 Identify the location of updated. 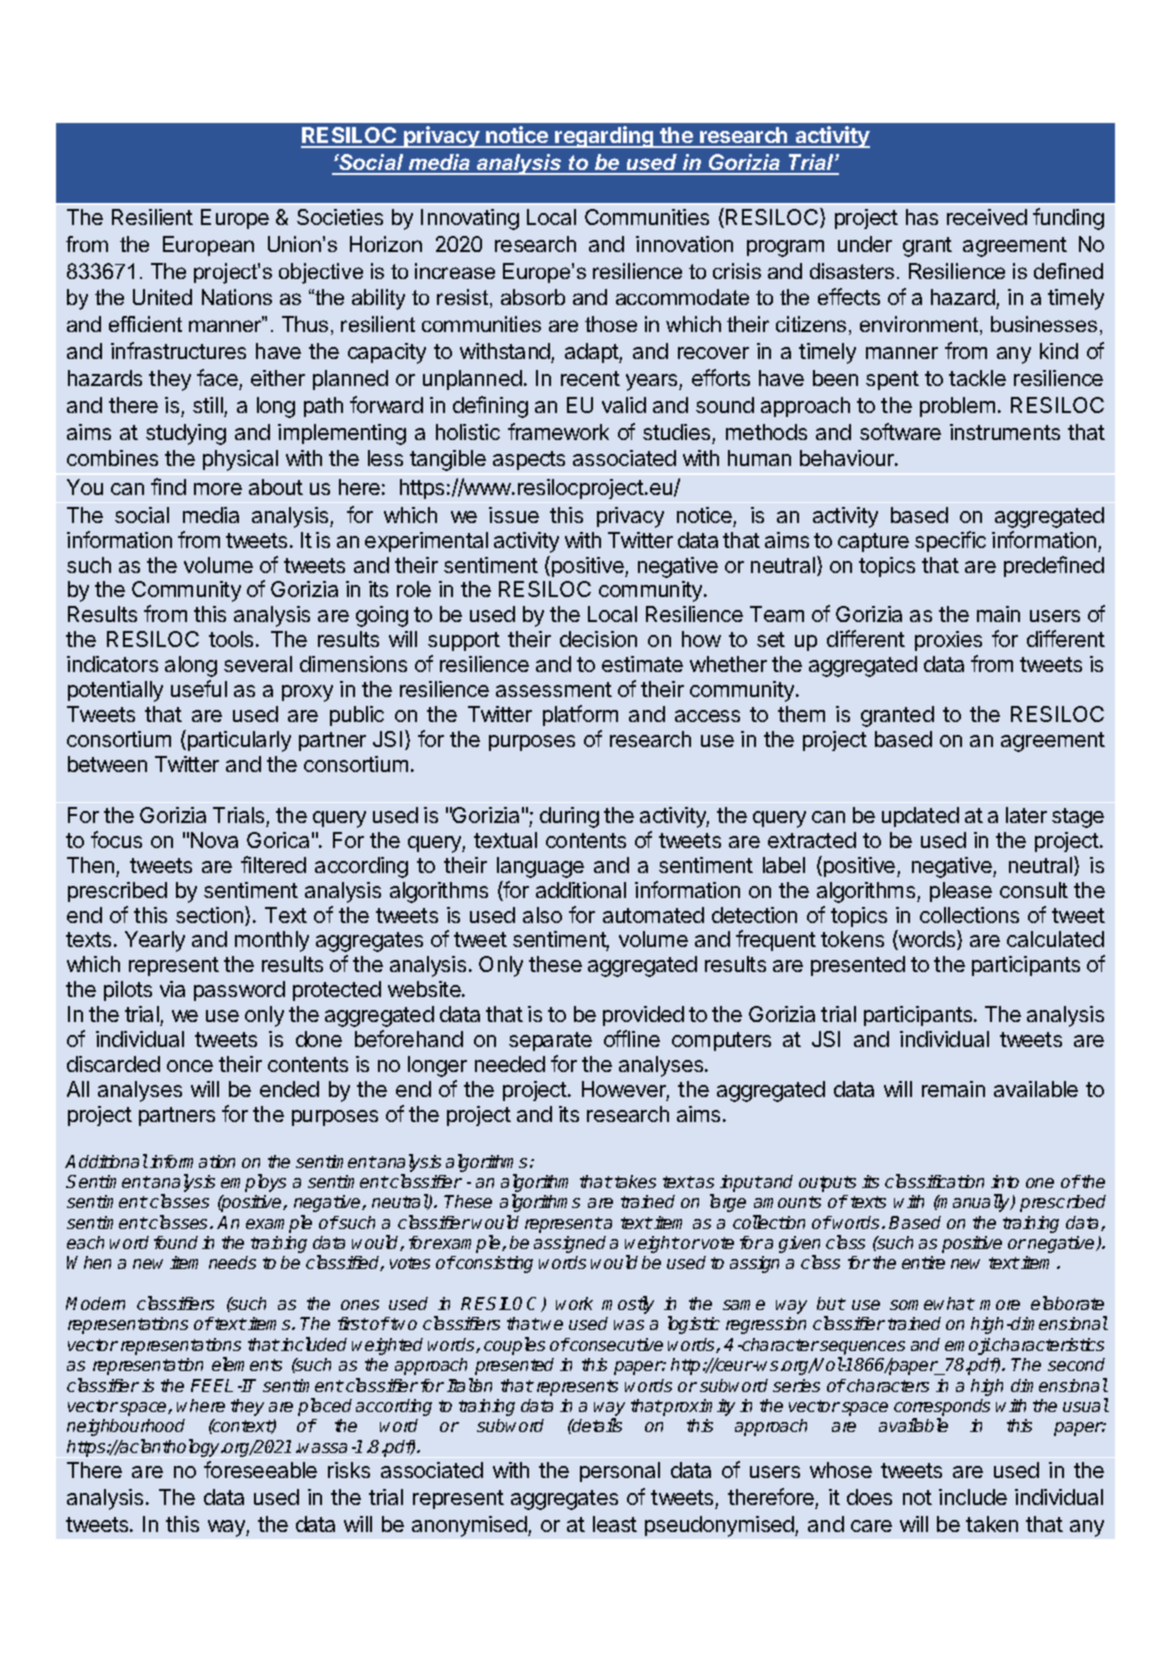
(920, 817).
